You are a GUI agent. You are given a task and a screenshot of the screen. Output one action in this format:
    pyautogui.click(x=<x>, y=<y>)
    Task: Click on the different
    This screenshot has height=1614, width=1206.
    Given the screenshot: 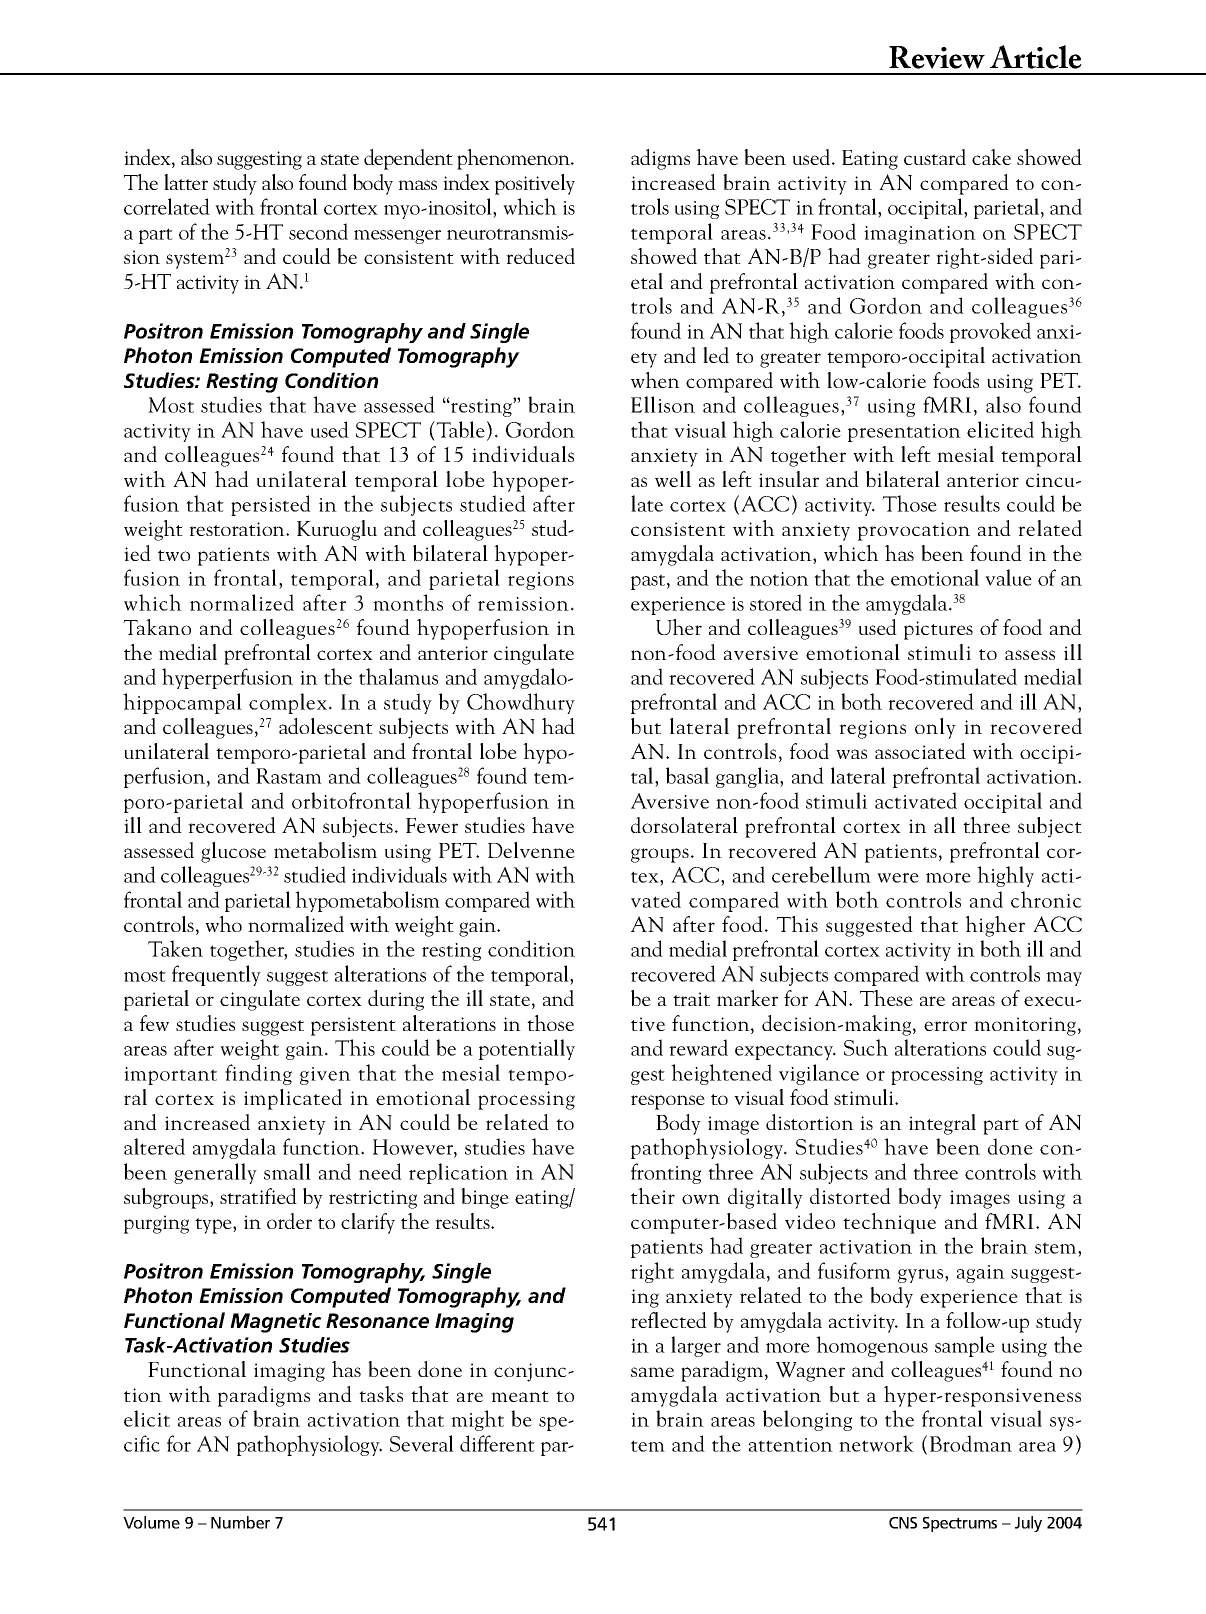 What is the action you would take?
    pyautogui.click(x=497, y=1443)
